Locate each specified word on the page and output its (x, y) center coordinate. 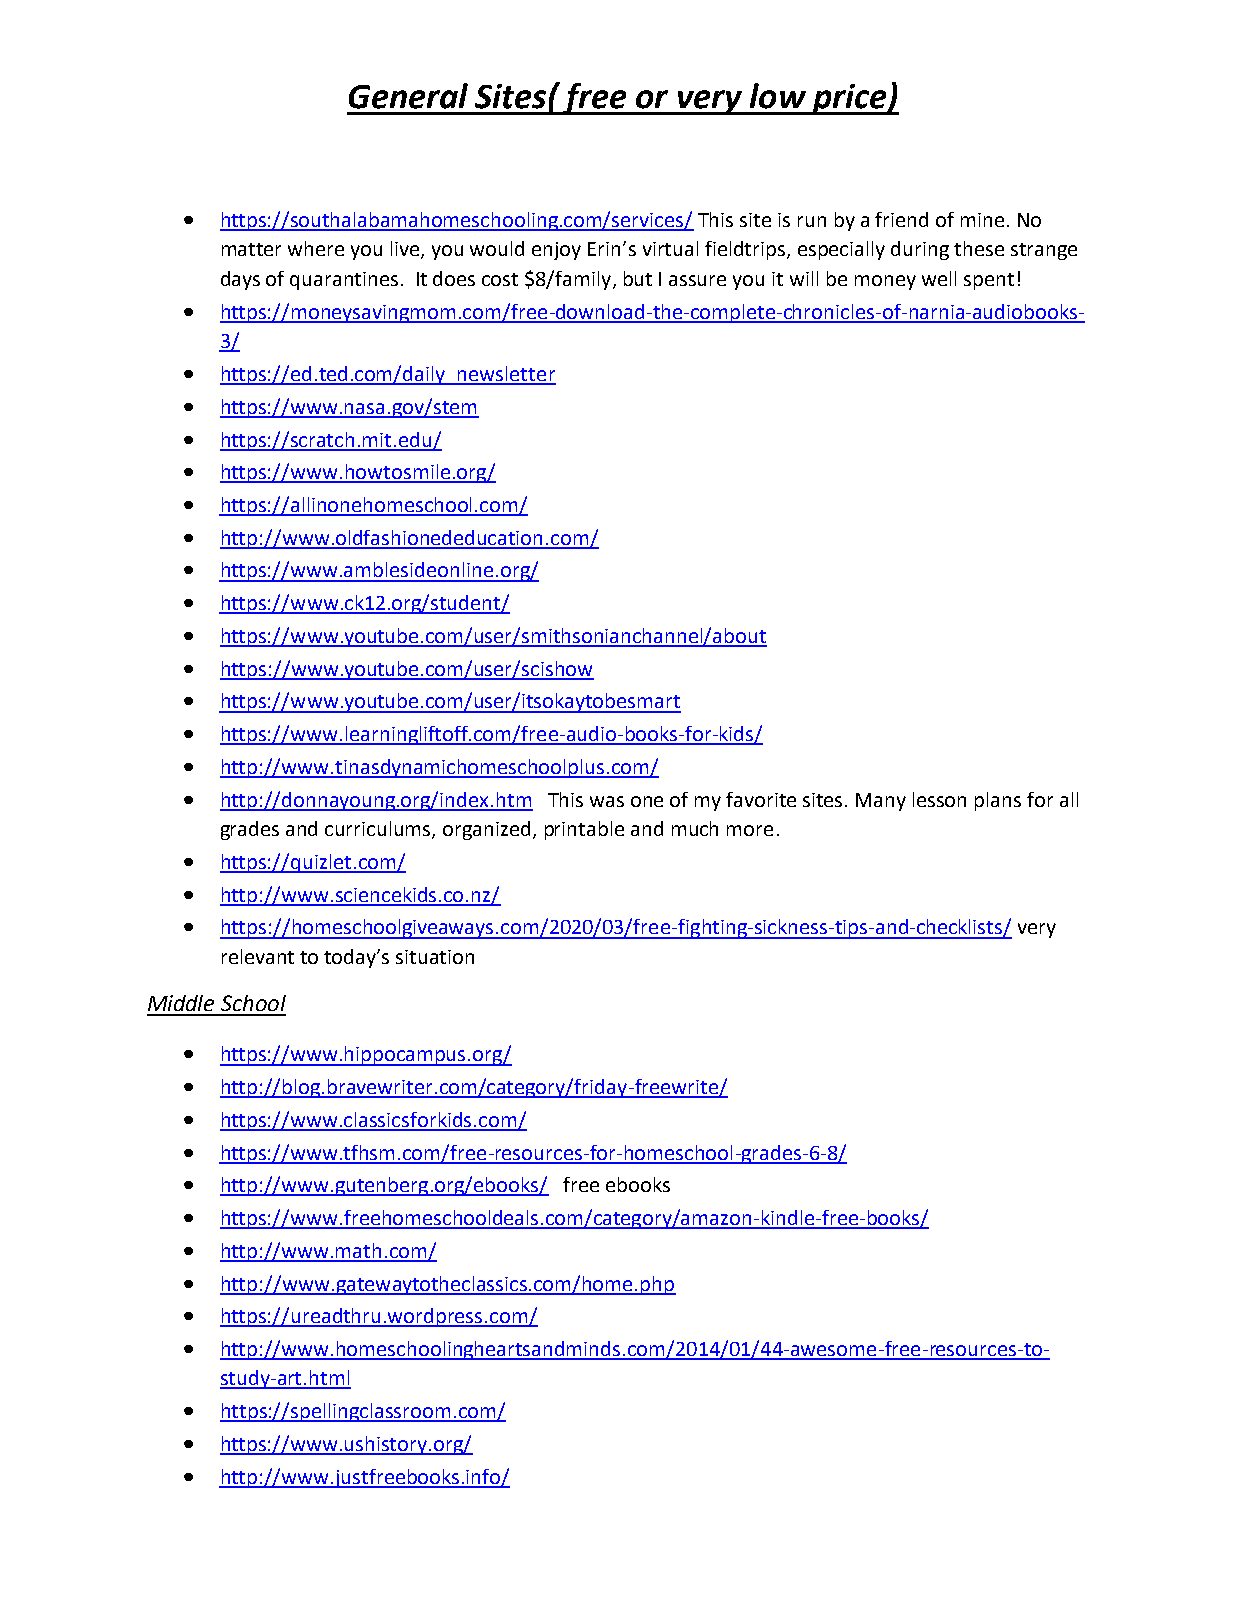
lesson (939, 799)
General (408, 96)
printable (584, 830)
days (240, 280)
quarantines (344, 281)
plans (998, 801)
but (638, 278)
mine (982, 220)
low (778, 96)
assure (697, 280)
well (939, 278)
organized (486, 830)
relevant (258, 956)
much (695, 828)
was (607, 801)
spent (989, 281)
